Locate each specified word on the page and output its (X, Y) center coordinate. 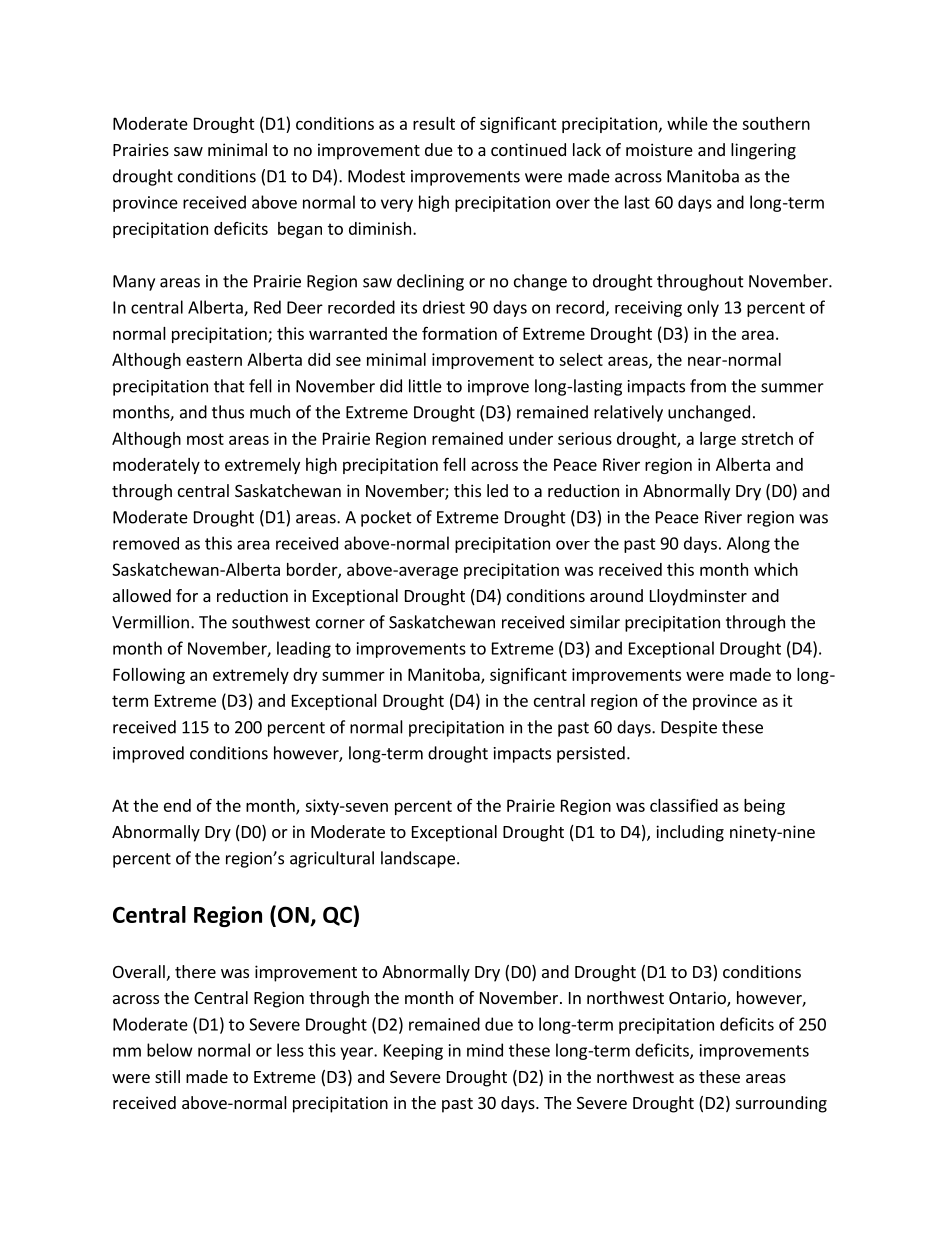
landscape (418, 859)
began (300, 230)
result (434, 123)
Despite (689, 729)
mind (485, 1050)
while (687, 123)
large (718, 440)
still (167, 1076)
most (205, 439)
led (497, 490)
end (177, 805)
